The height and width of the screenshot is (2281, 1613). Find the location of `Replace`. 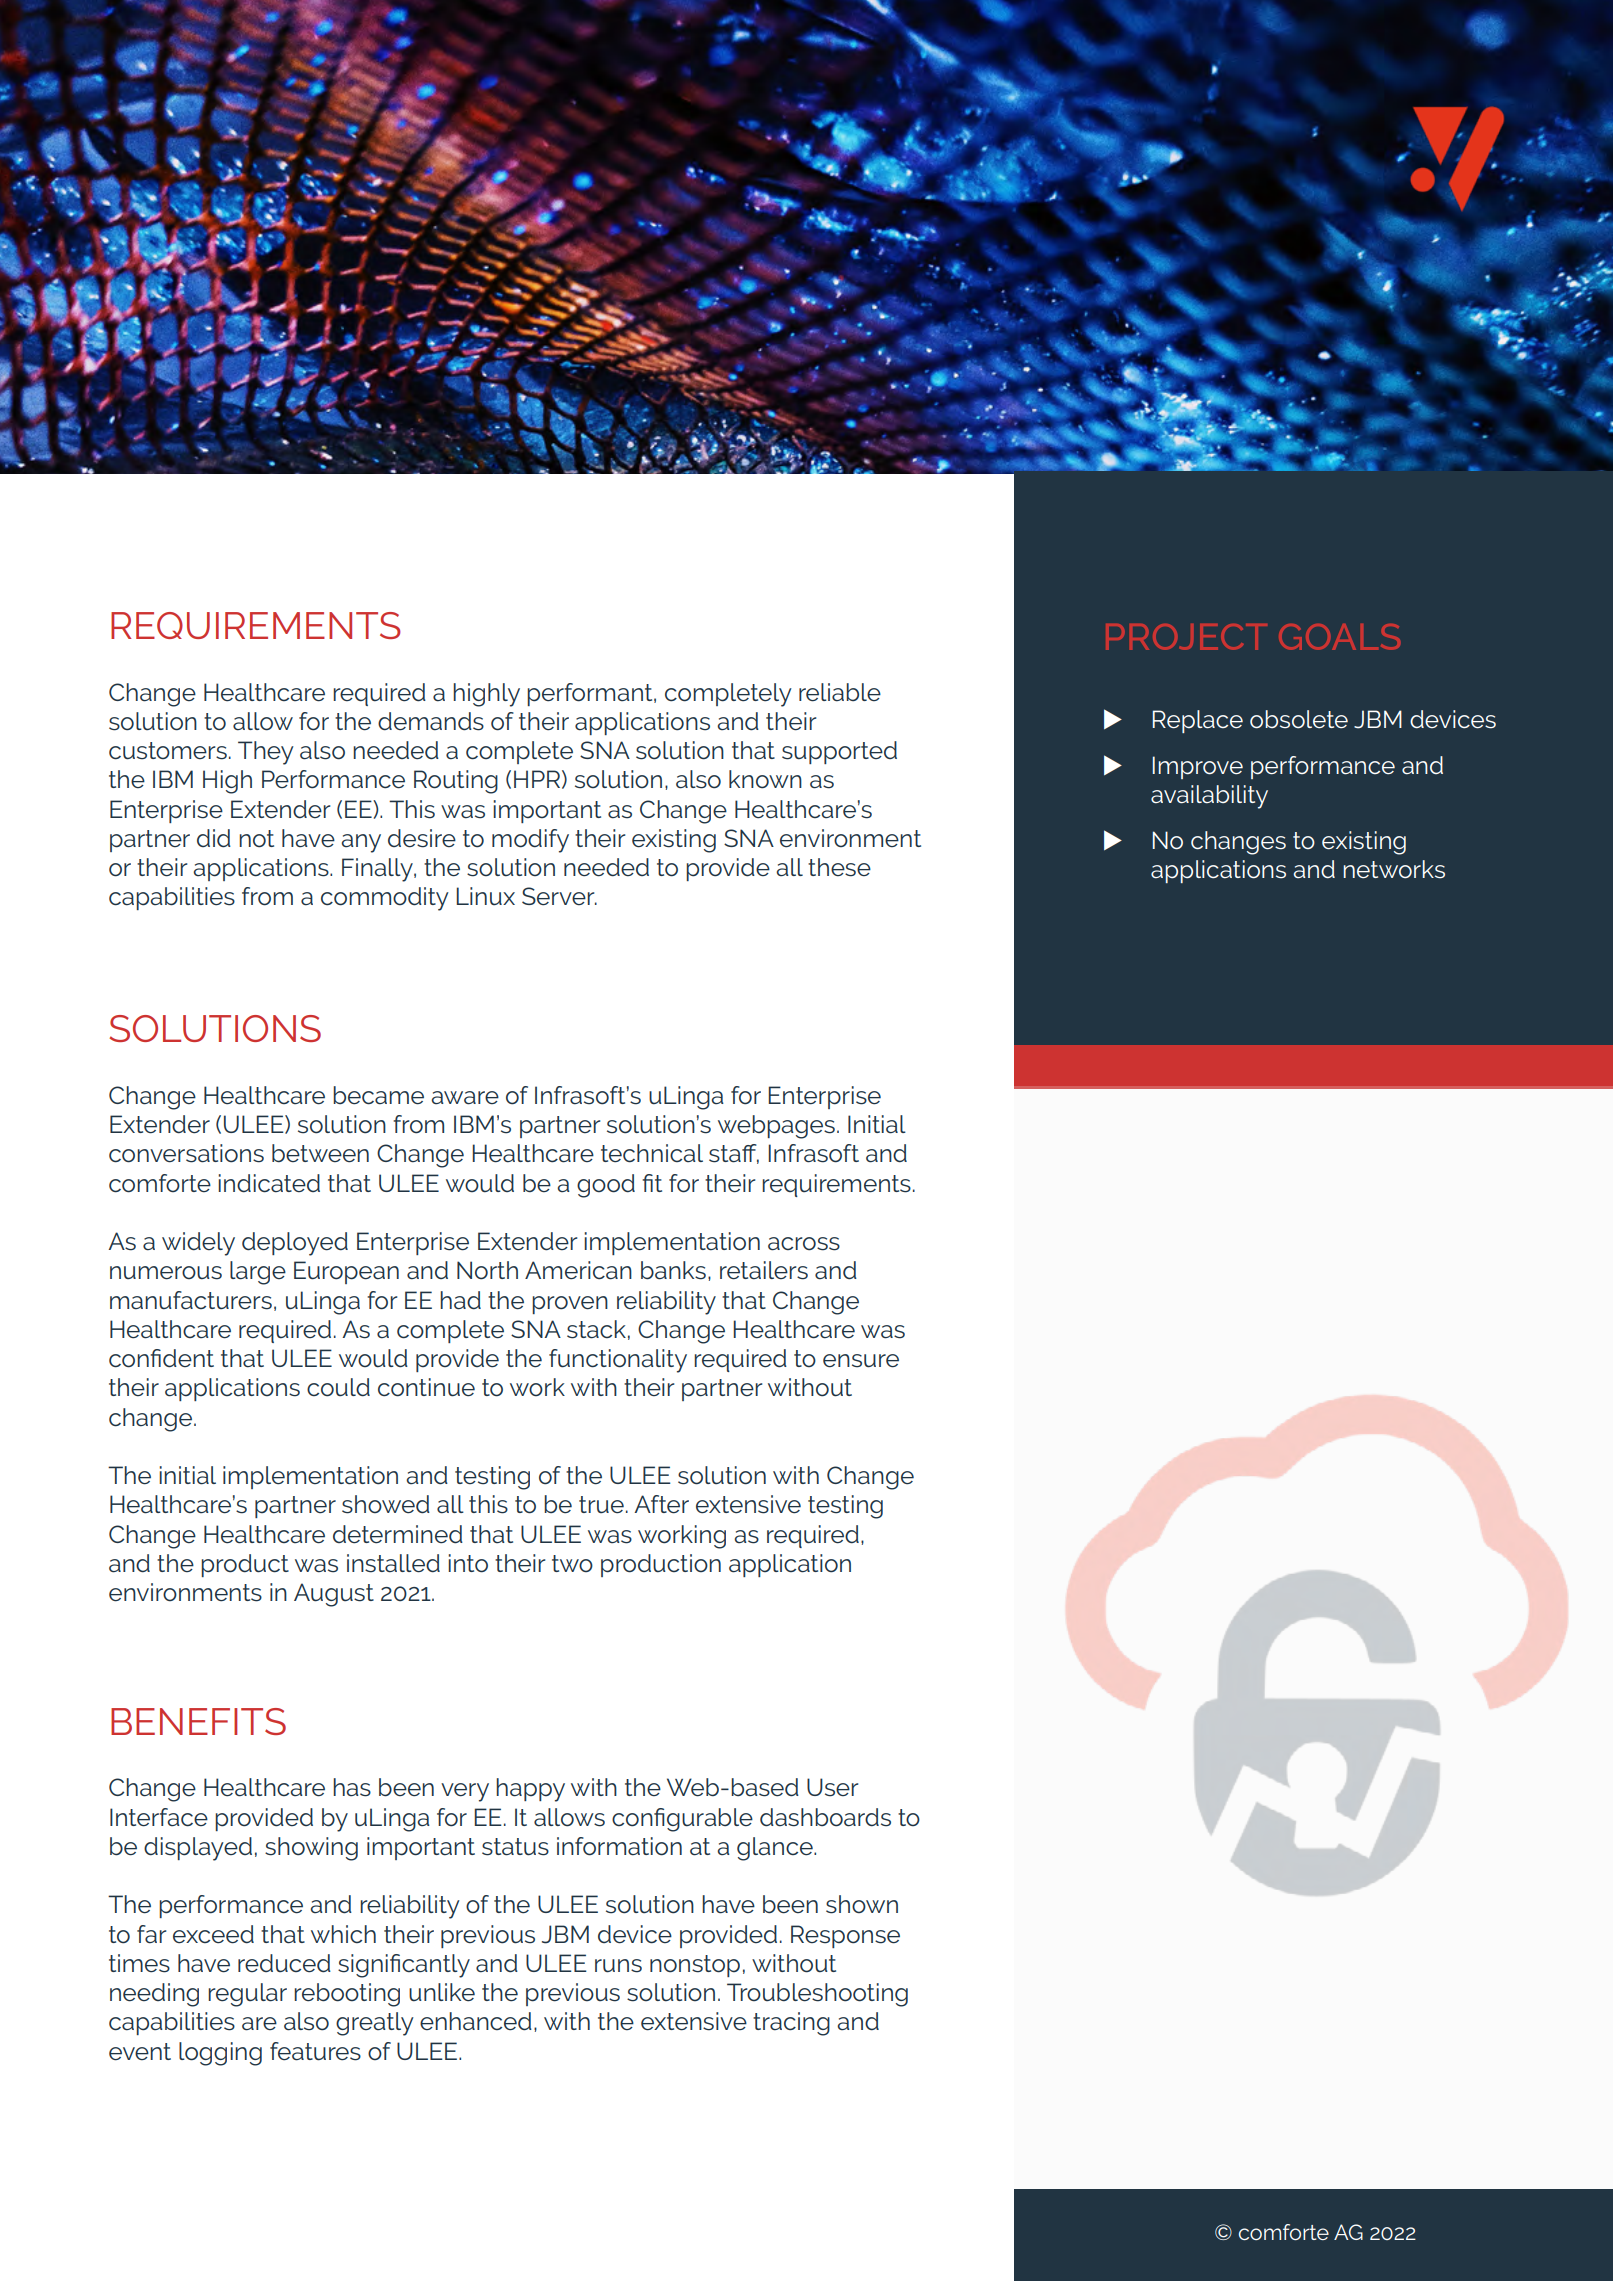

Replace is located at coordinates (1198, 721).
